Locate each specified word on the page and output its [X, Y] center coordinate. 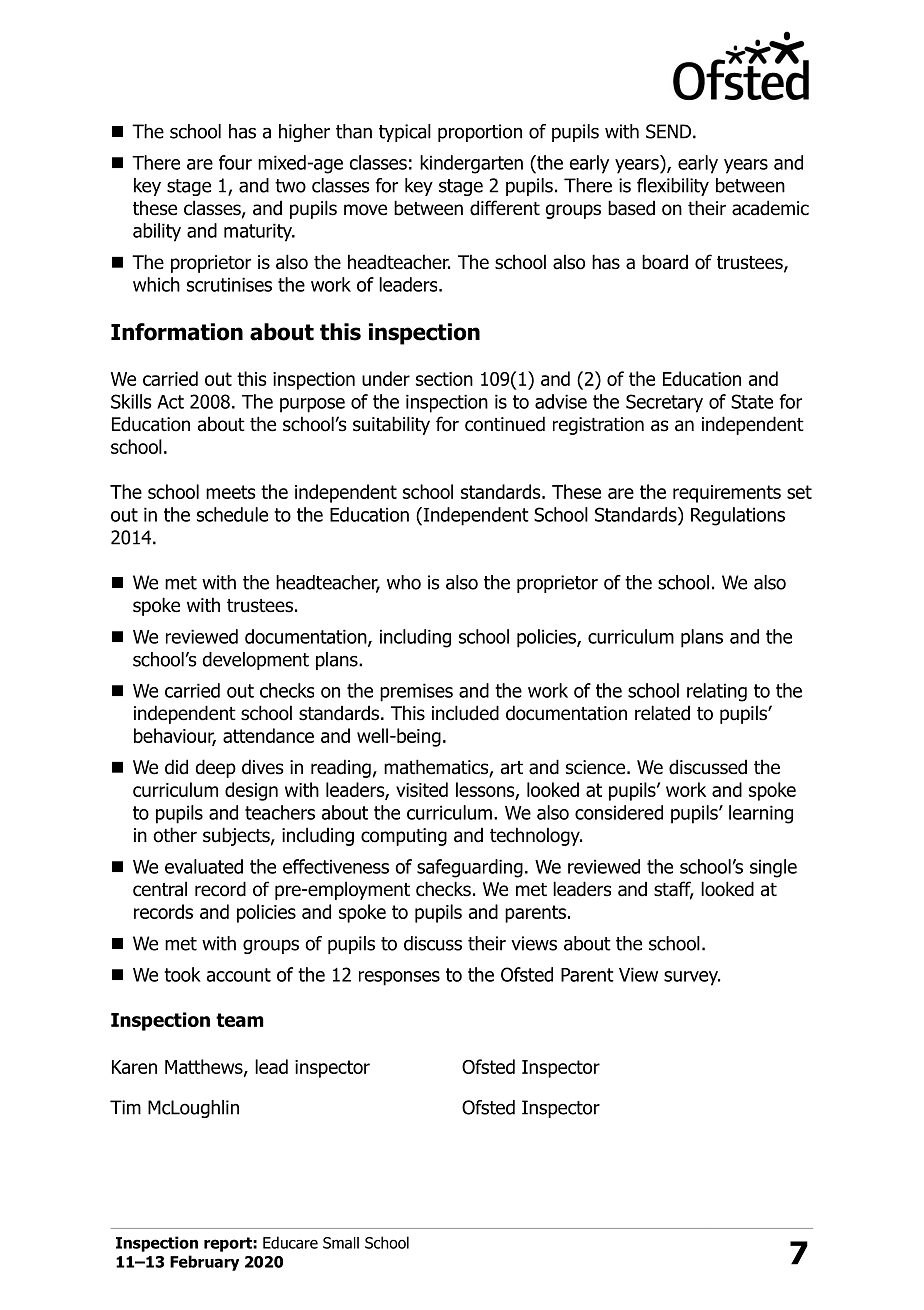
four [235, 162]
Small [341, 1243]
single [773, 868]
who [404, 582]
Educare [290, 1242]
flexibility [673, 187]
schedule [232, 514]
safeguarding [470, 868]
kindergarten [471, 164]
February [204, 1263]
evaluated [204, 866]
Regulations [738, 516]
